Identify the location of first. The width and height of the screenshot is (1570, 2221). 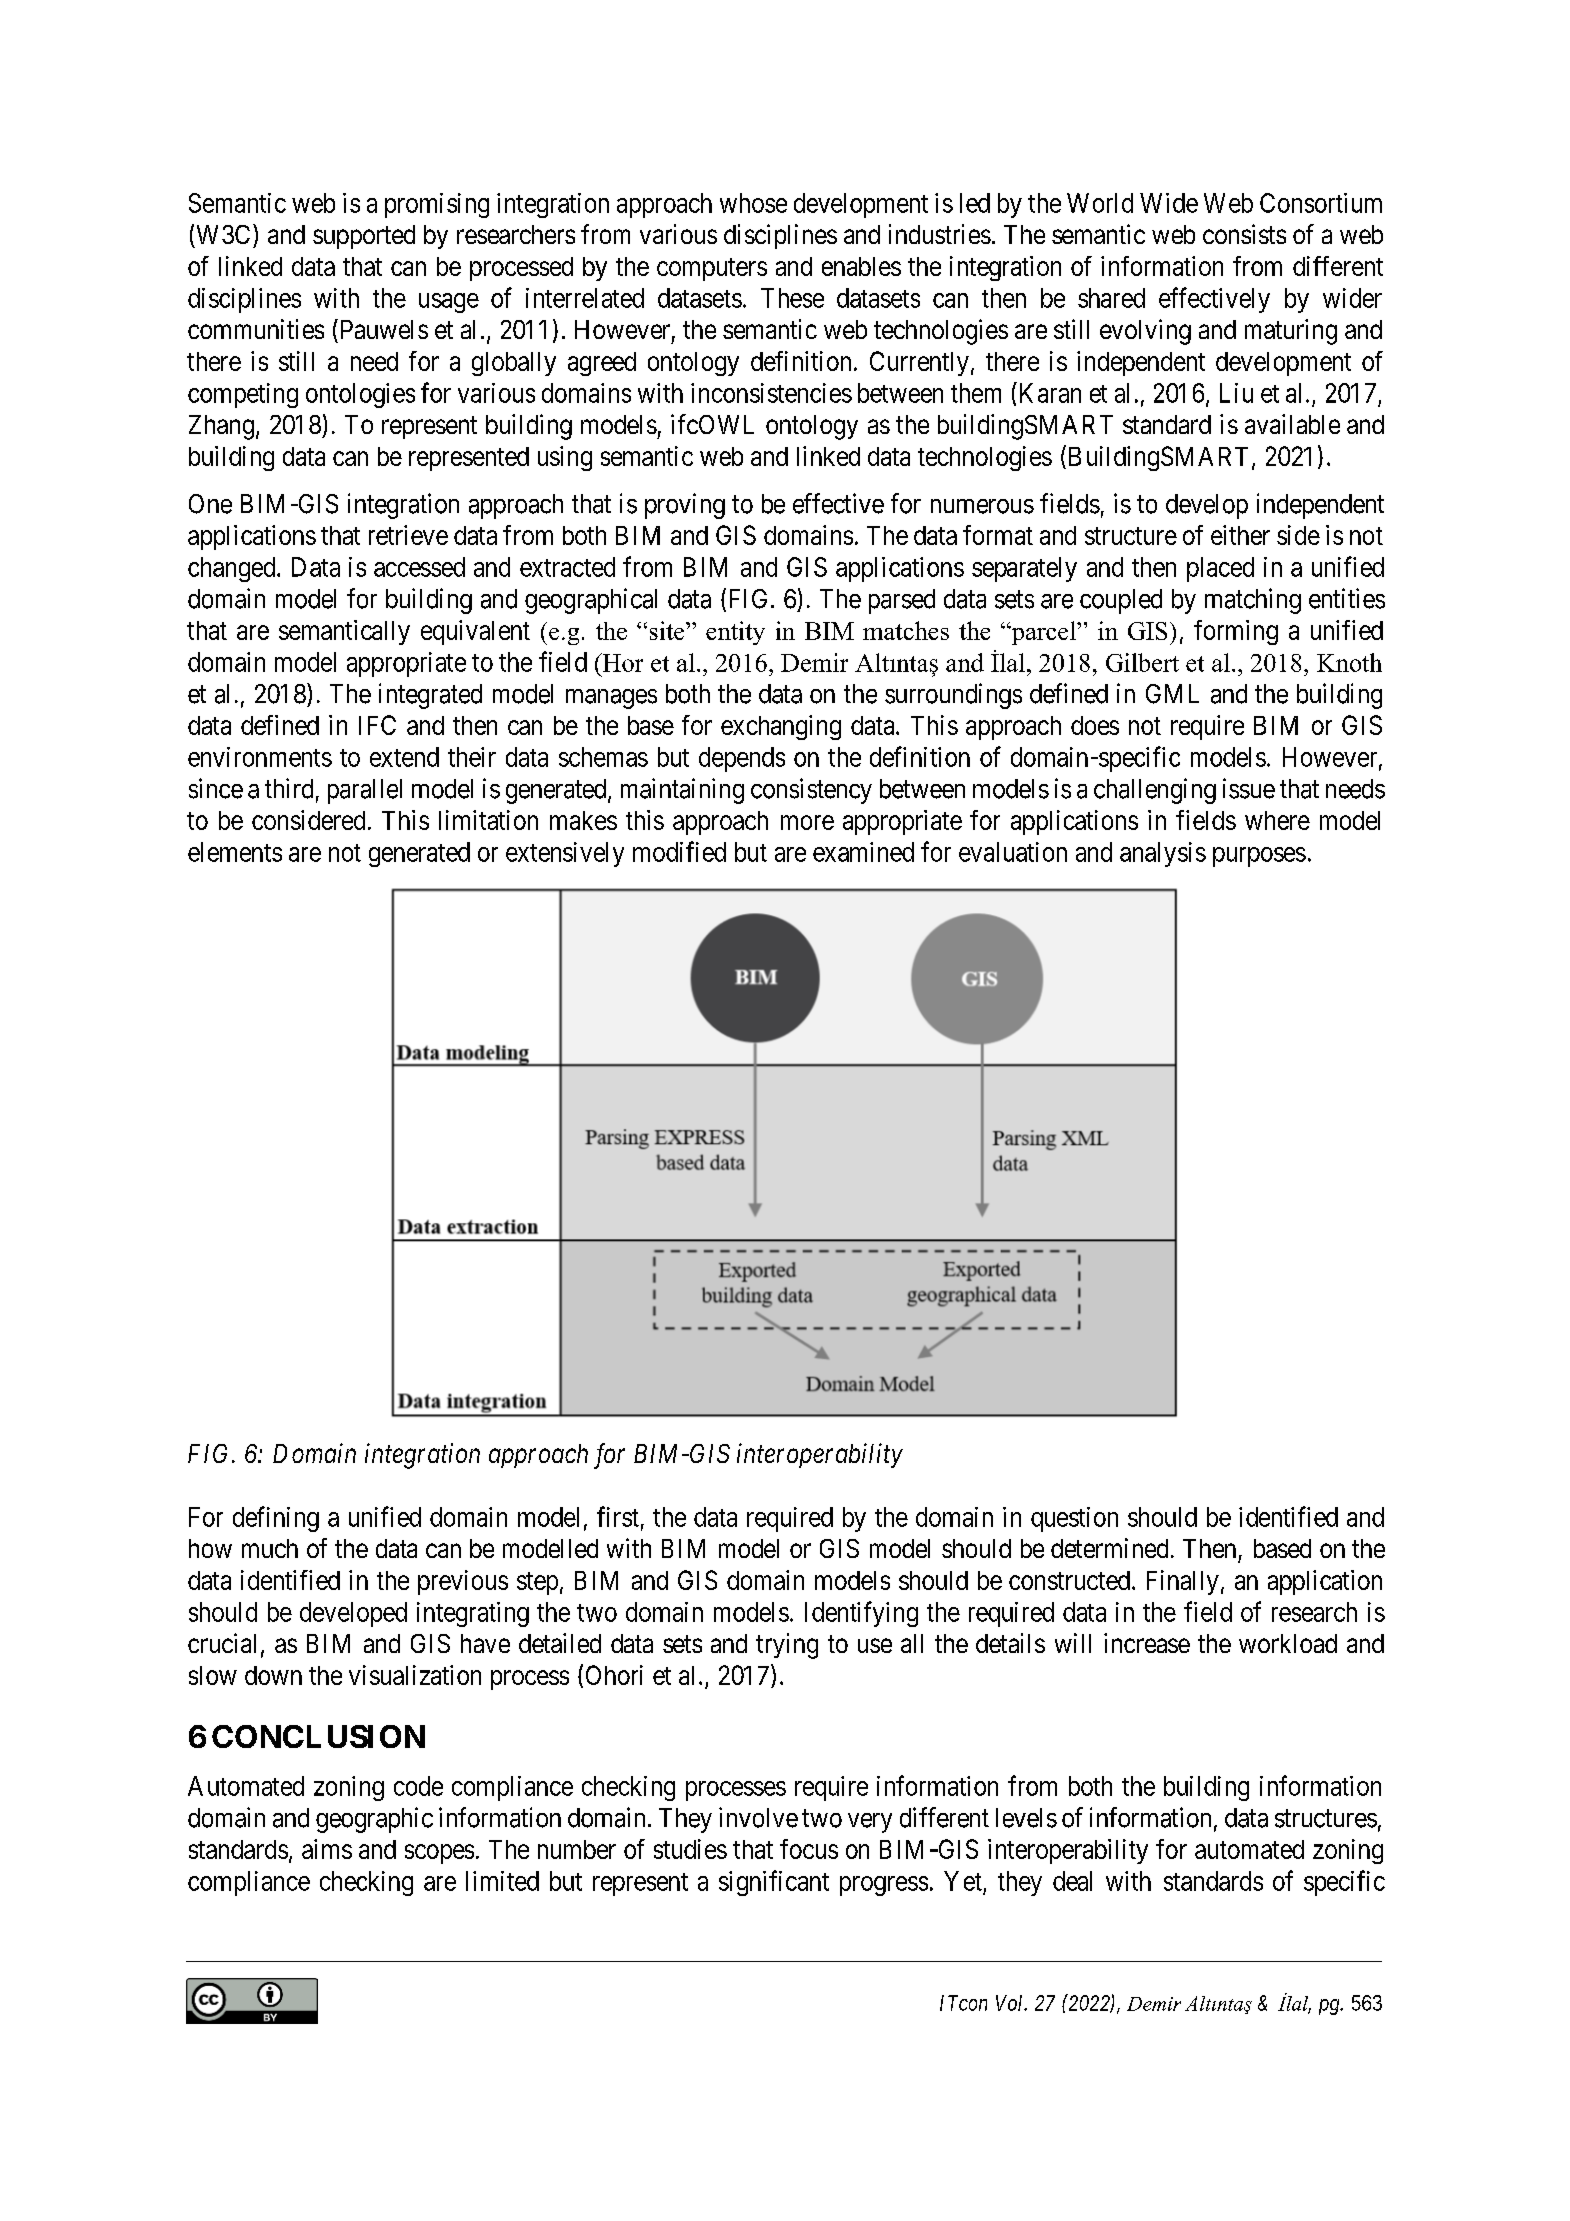
(618, 1516).
